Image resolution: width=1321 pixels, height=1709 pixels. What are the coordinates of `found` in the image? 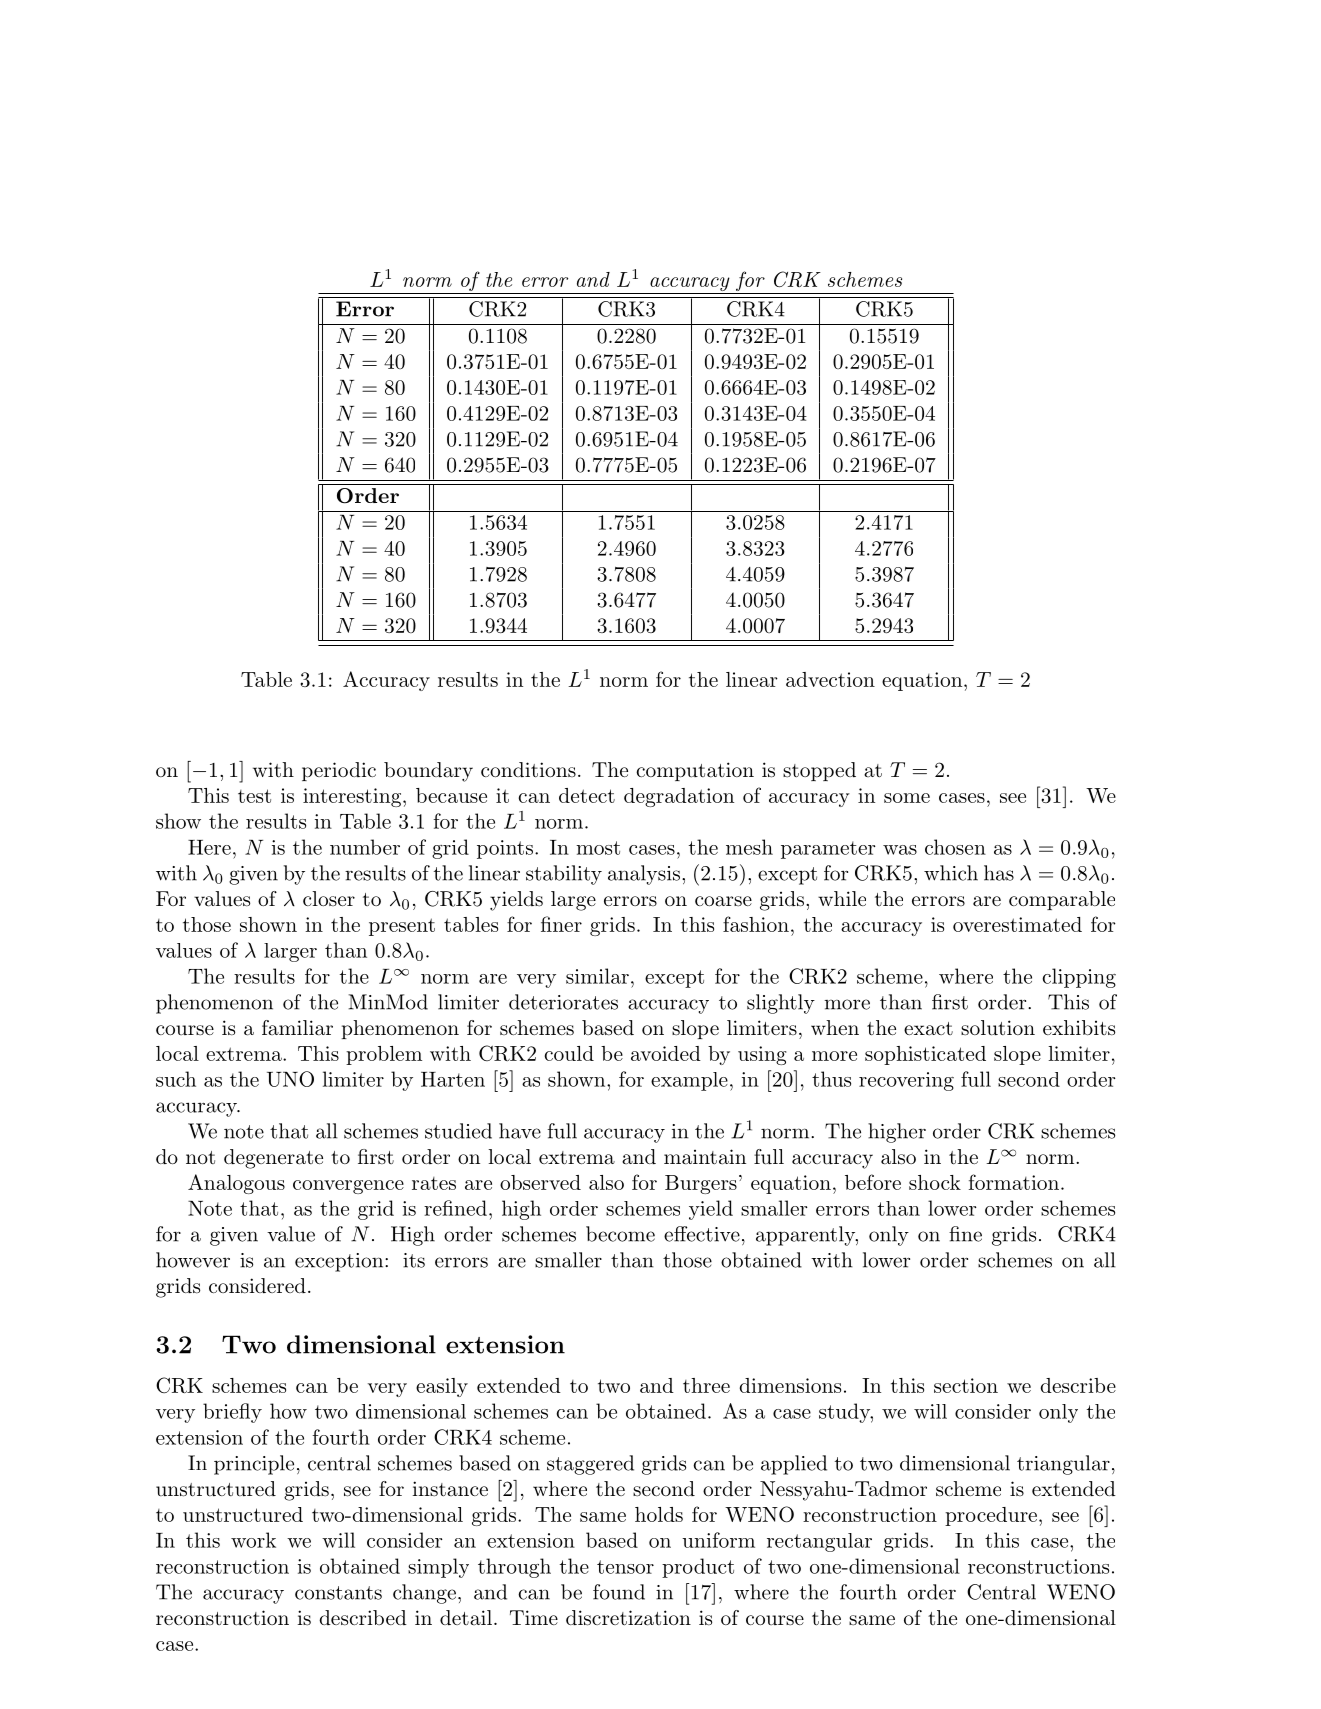 It's located at (619, 1592).
